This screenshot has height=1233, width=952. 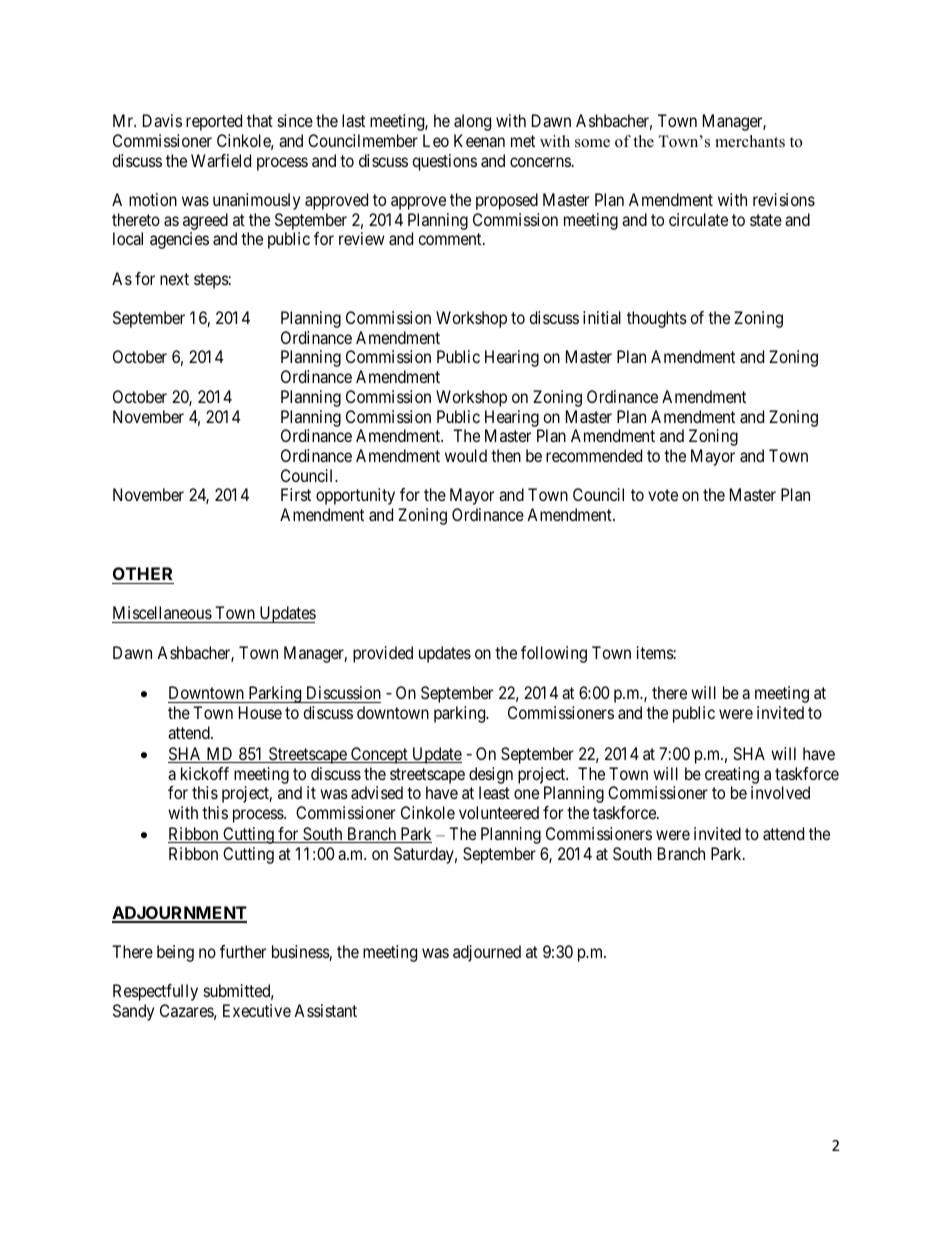 I want to click on merchants, so click(x=750, y=141).
